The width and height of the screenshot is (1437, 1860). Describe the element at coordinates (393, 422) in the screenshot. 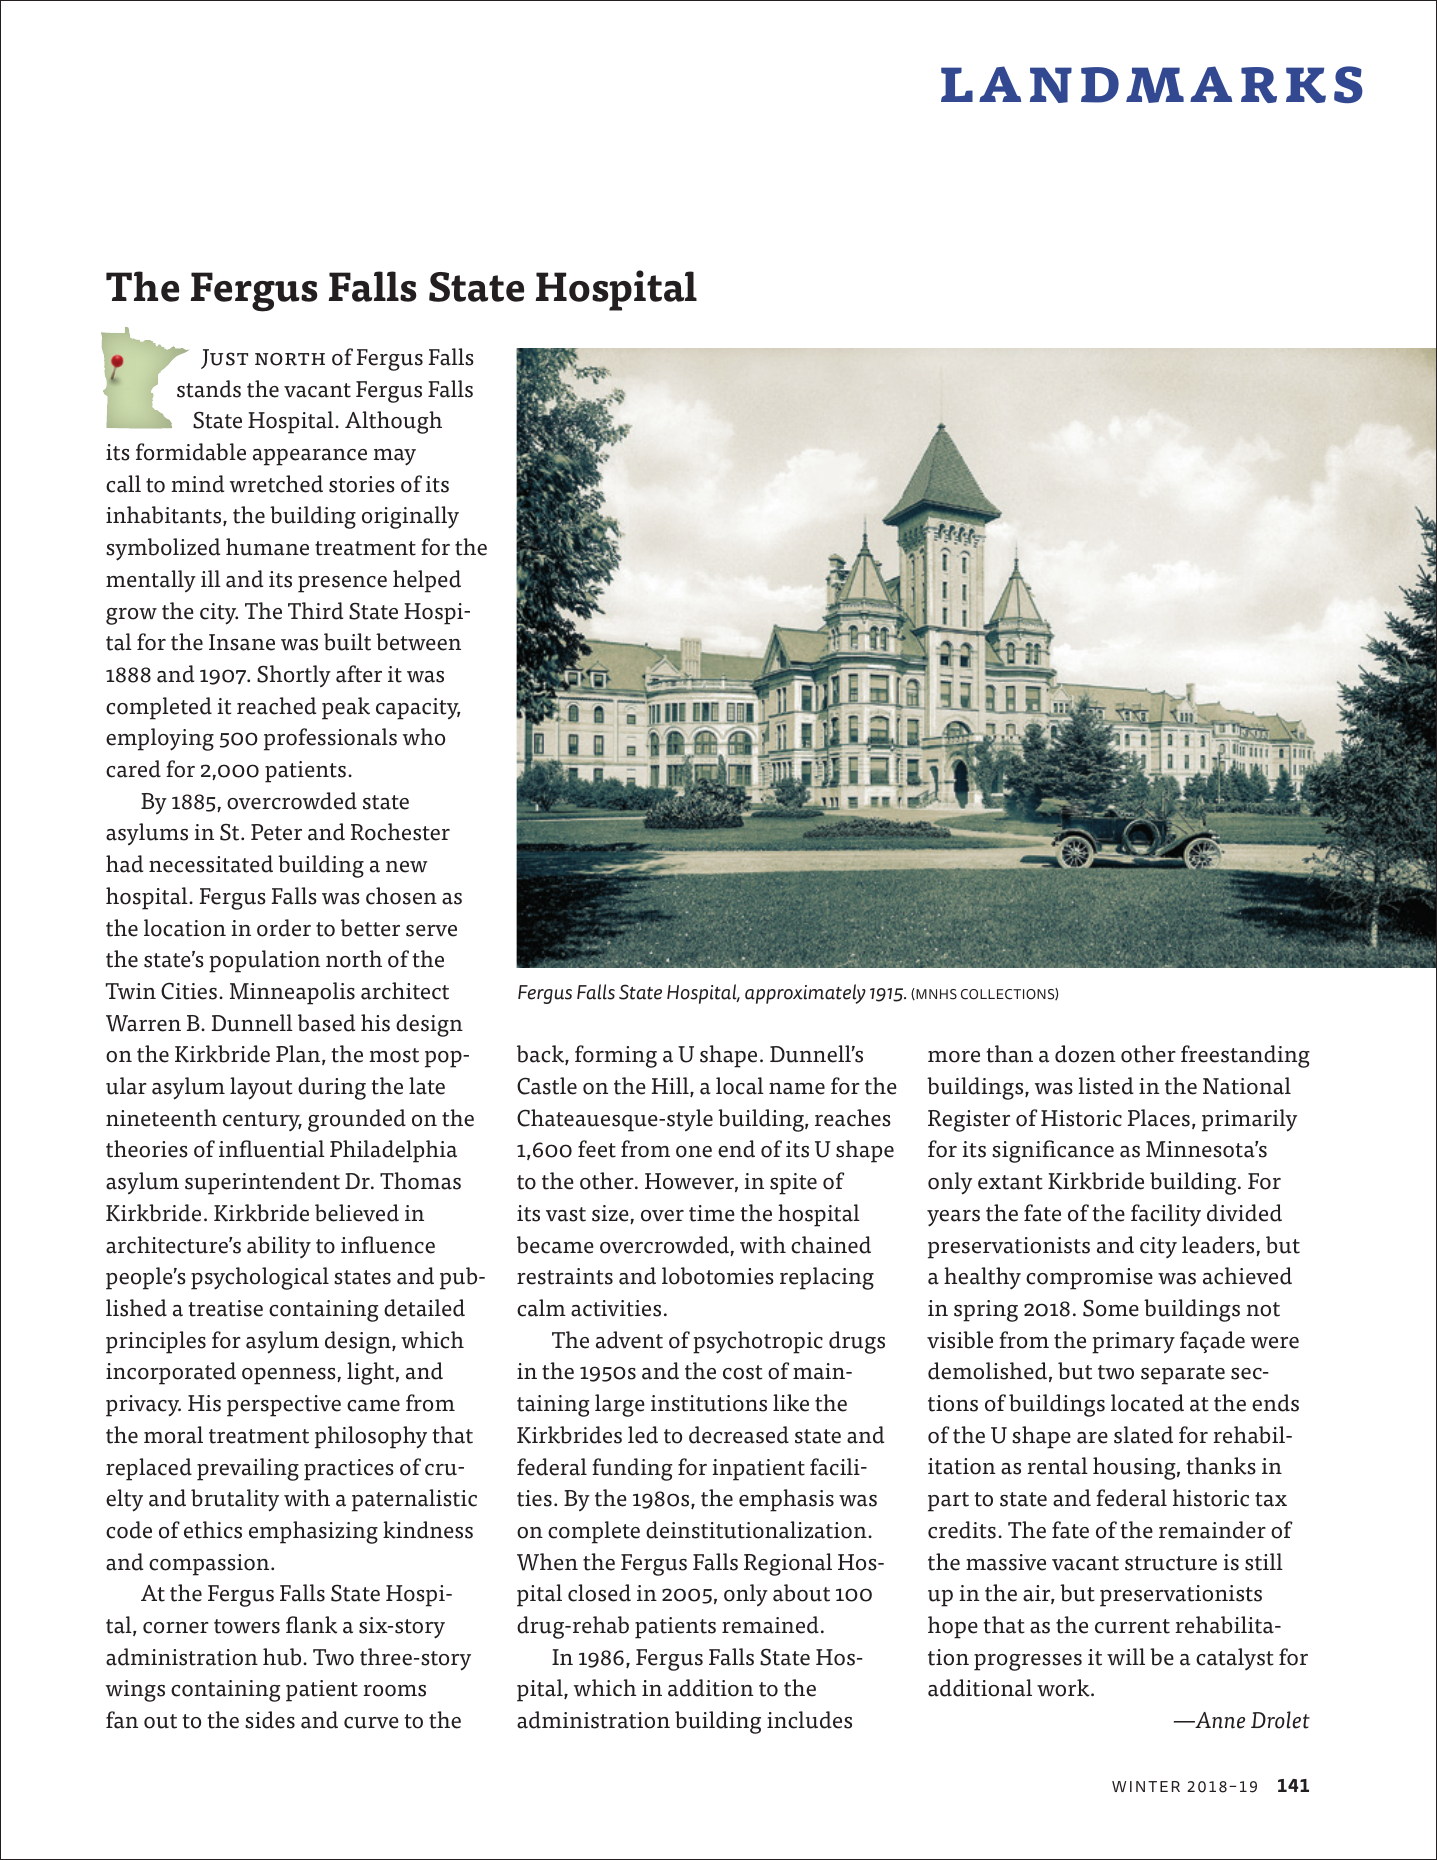

I see `Although` at that location.
